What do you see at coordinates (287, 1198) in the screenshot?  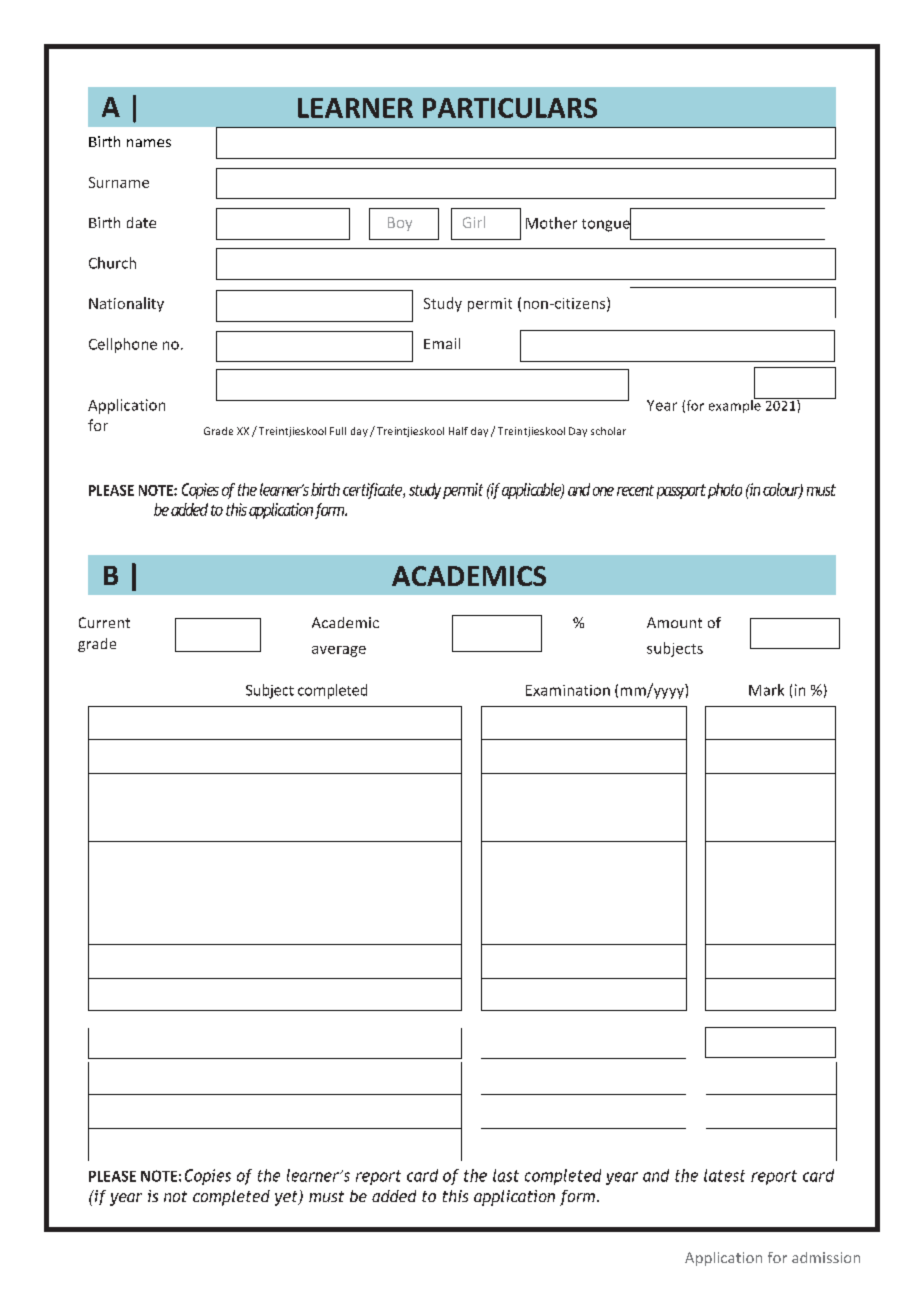 I see `yet` at bounding box center [287, 1198].
